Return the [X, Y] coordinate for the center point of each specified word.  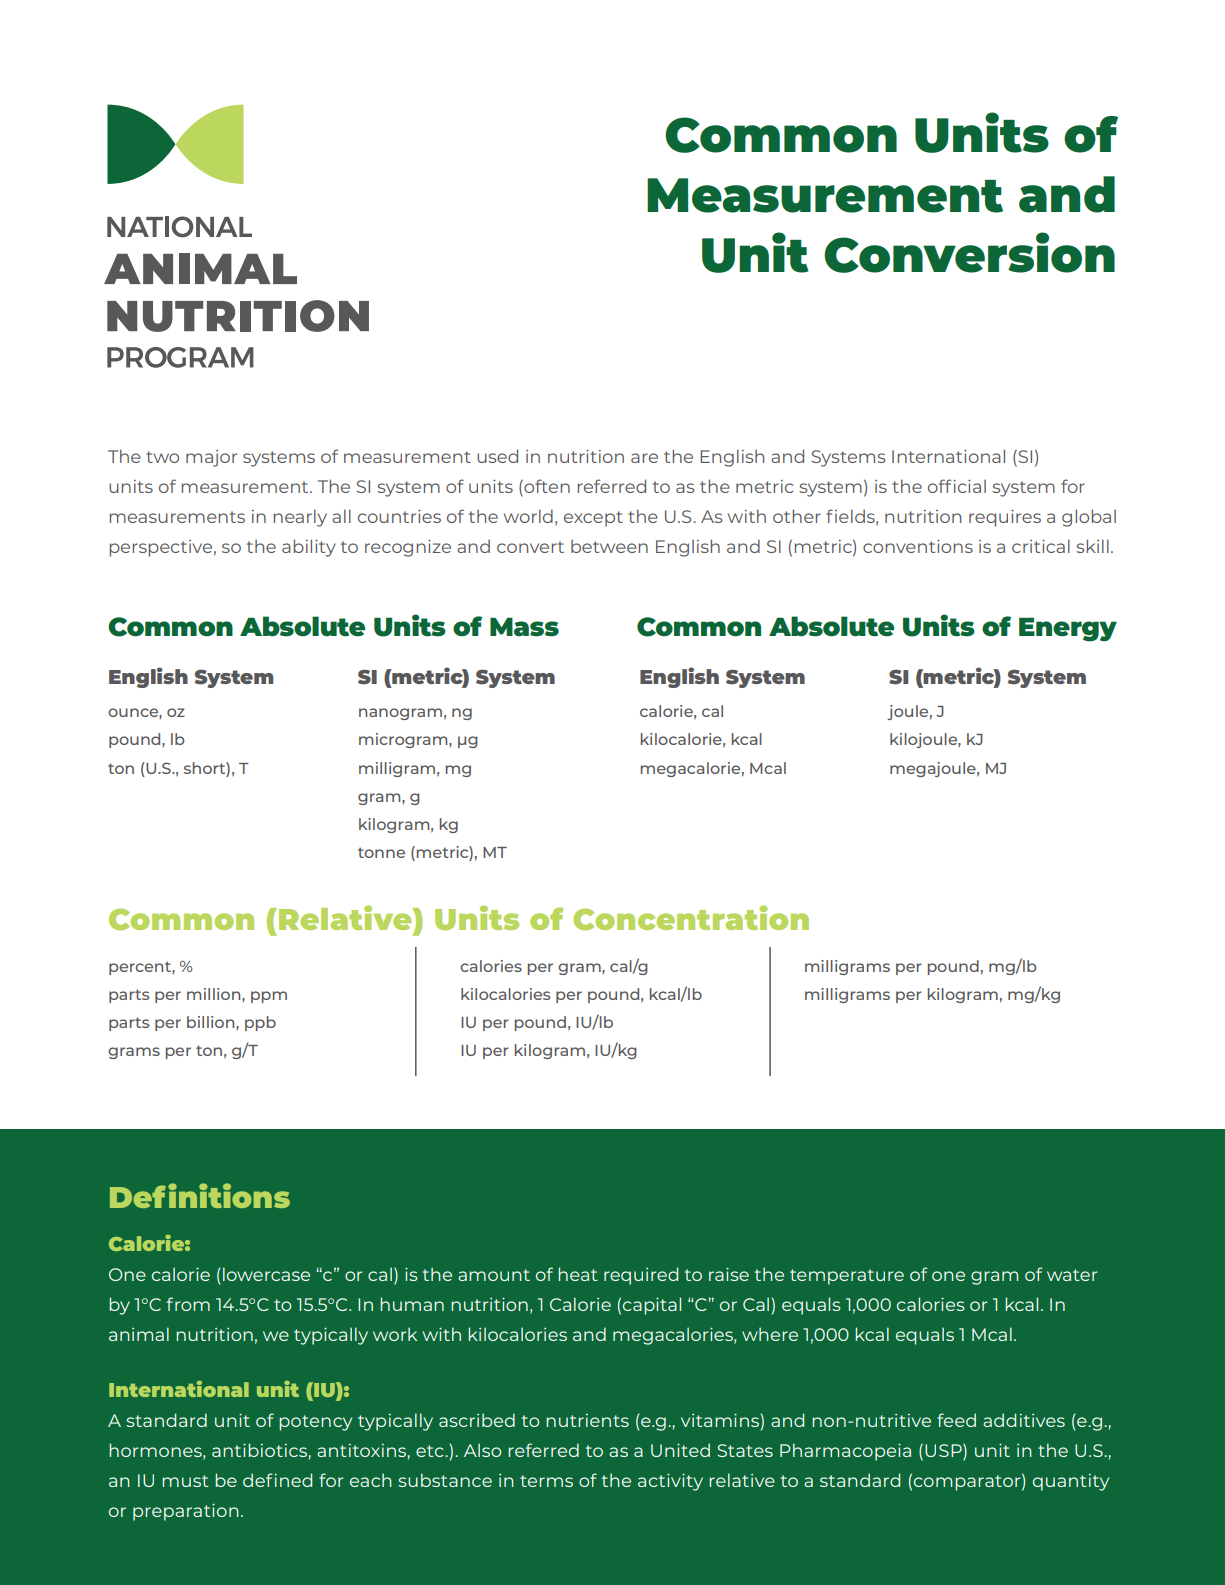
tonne [381, 852]
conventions [918, 546]
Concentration [691, 917]
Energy [1068, 630]
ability [309, 548]
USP [944, 1450]
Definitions [200, 1195]
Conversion [969, 252]
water [1072, 1275]
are [644, 458]
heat [578, 1274]
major [211, 458]
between [609, 546]
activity [670, 1482]
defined [277, 1480]
